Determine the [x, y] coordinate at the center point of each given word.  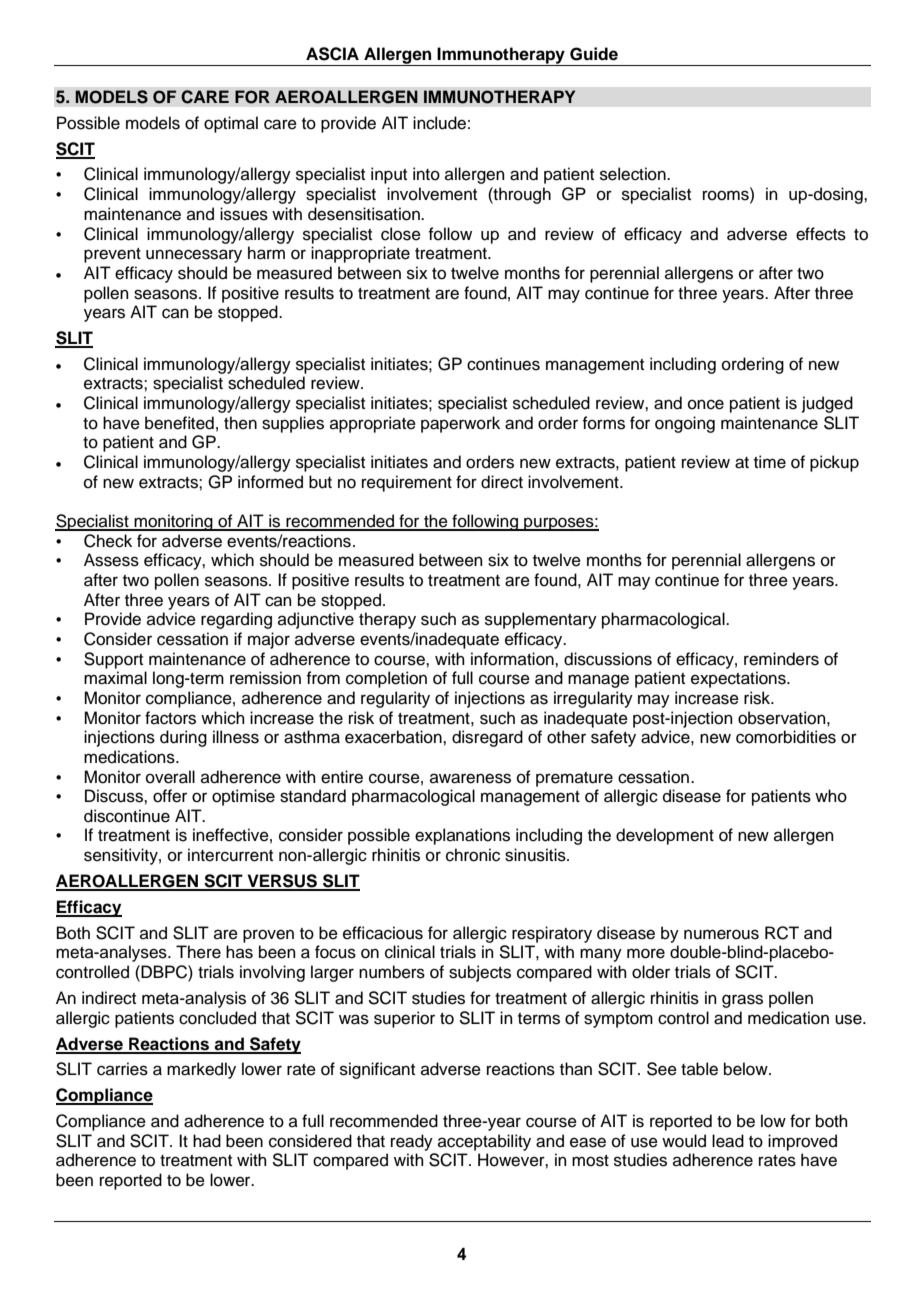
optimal [231, 124]
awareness [470, 778]
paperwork [460, 424]
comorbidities [786, 737]
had [207, 1141]
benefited [179, 423]
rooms [727, 196]
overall [170, 777]
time [770, 462]
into [426, 174]
